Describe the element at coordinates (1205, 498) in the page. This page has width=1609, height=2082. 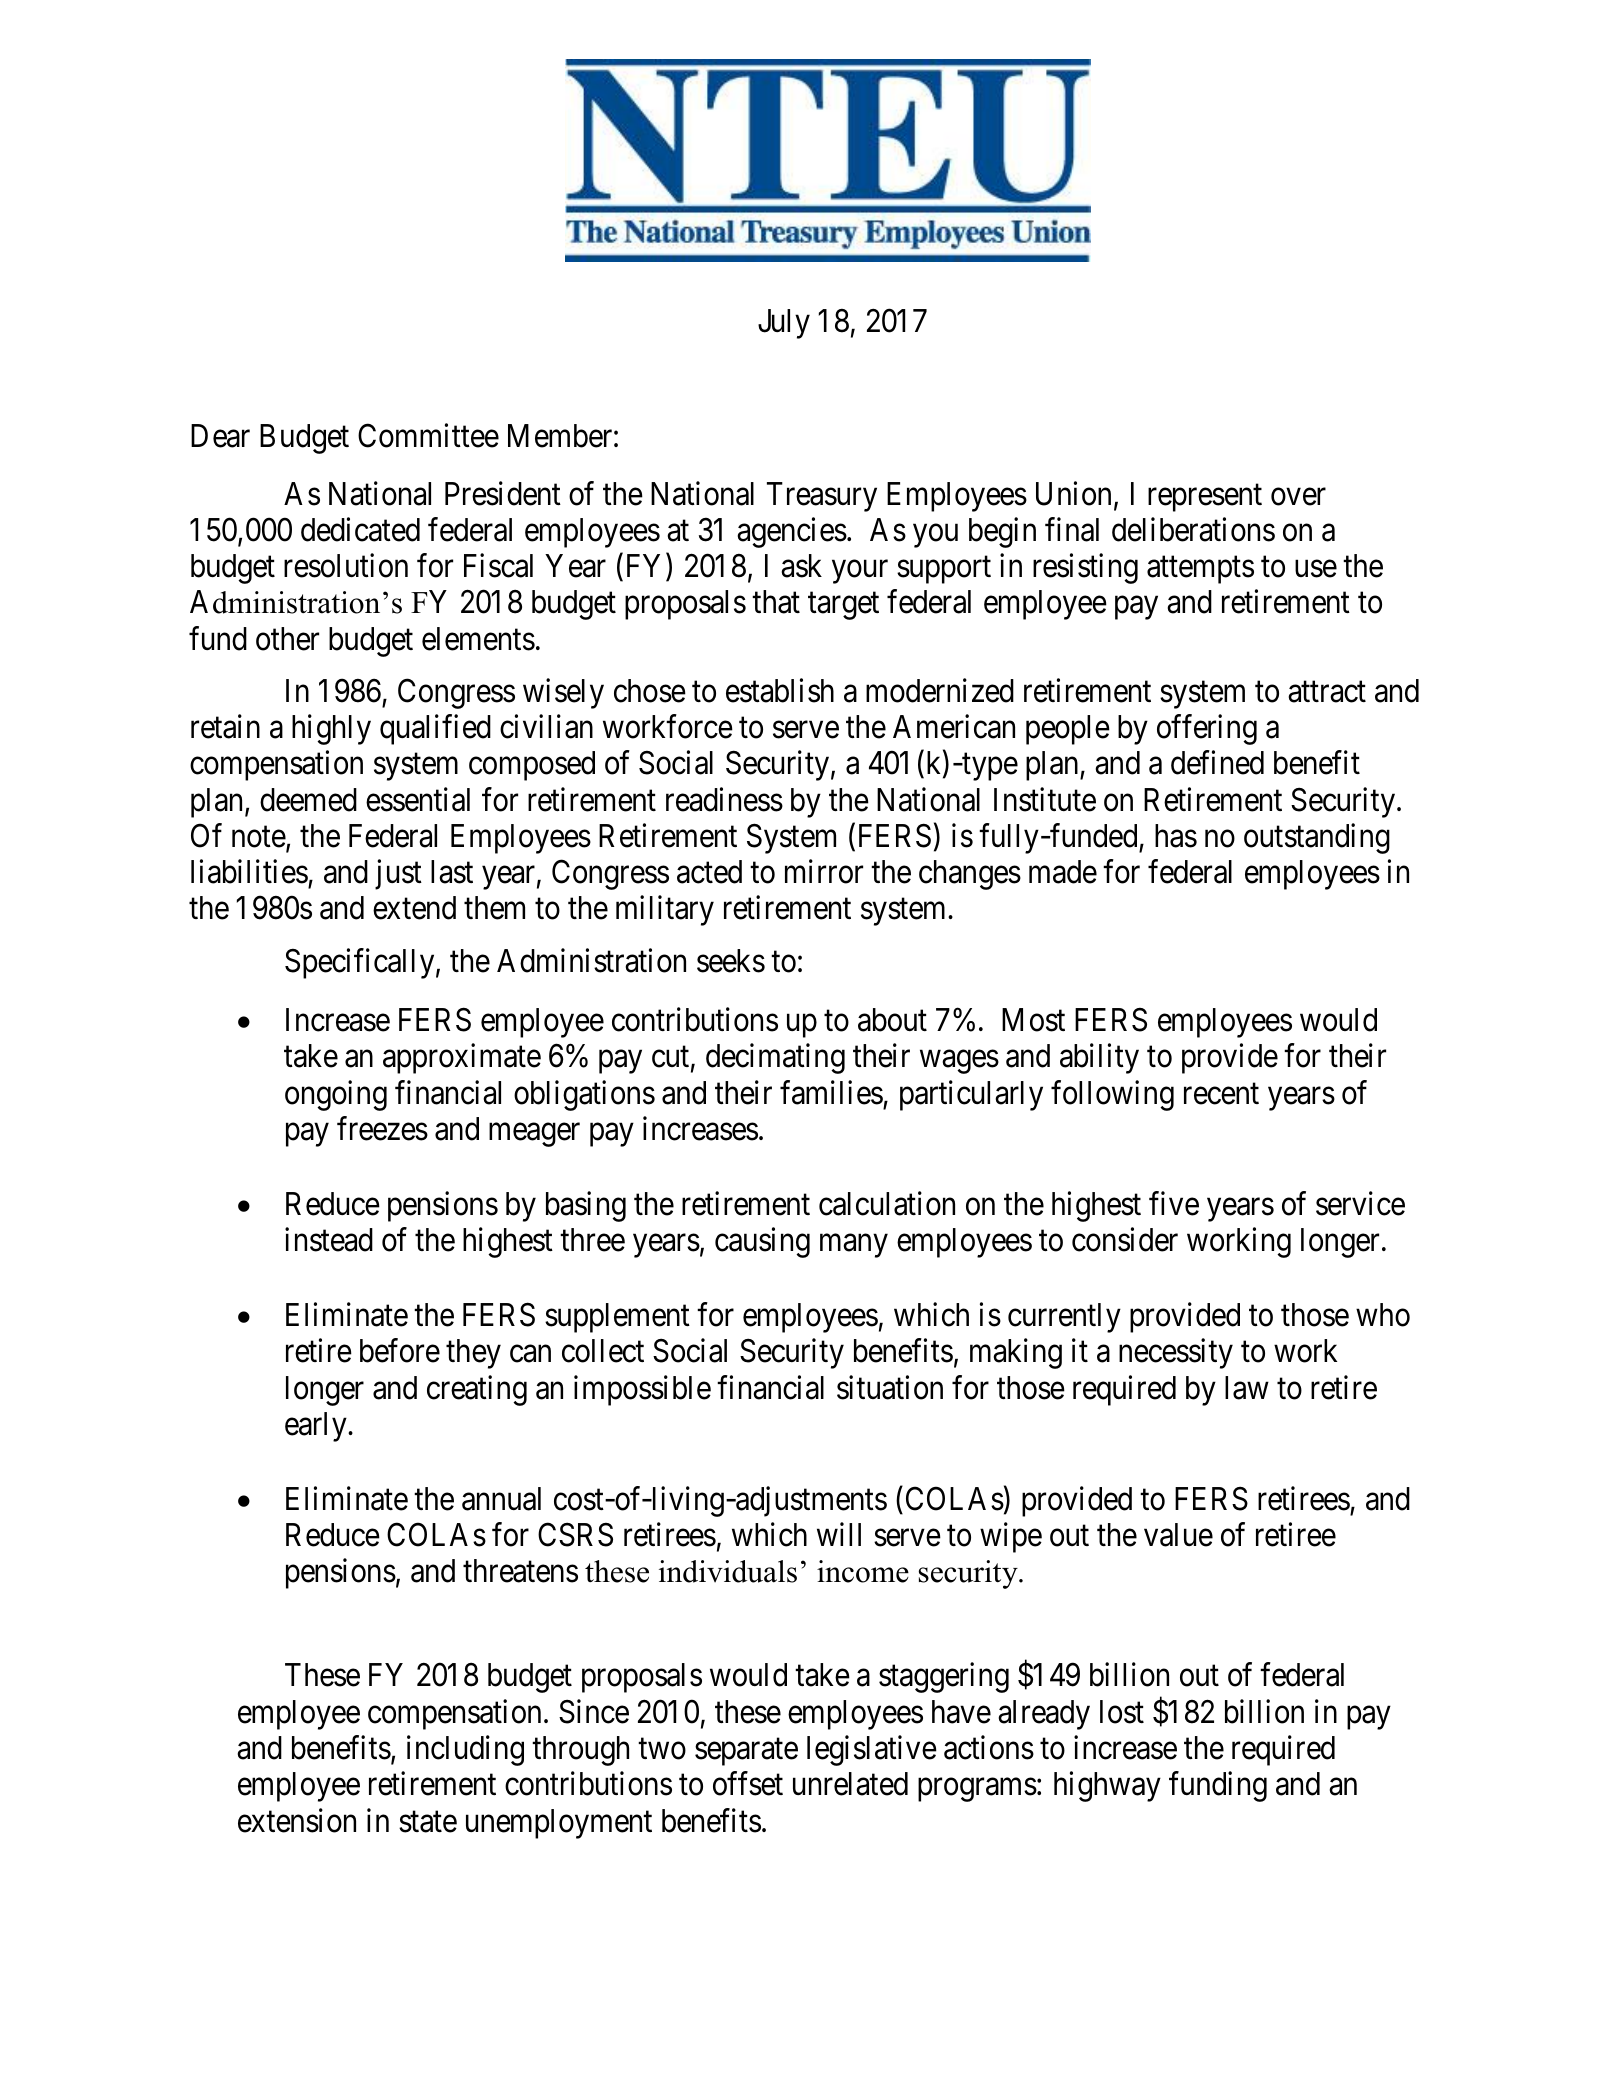
I see `represent` at that location.
